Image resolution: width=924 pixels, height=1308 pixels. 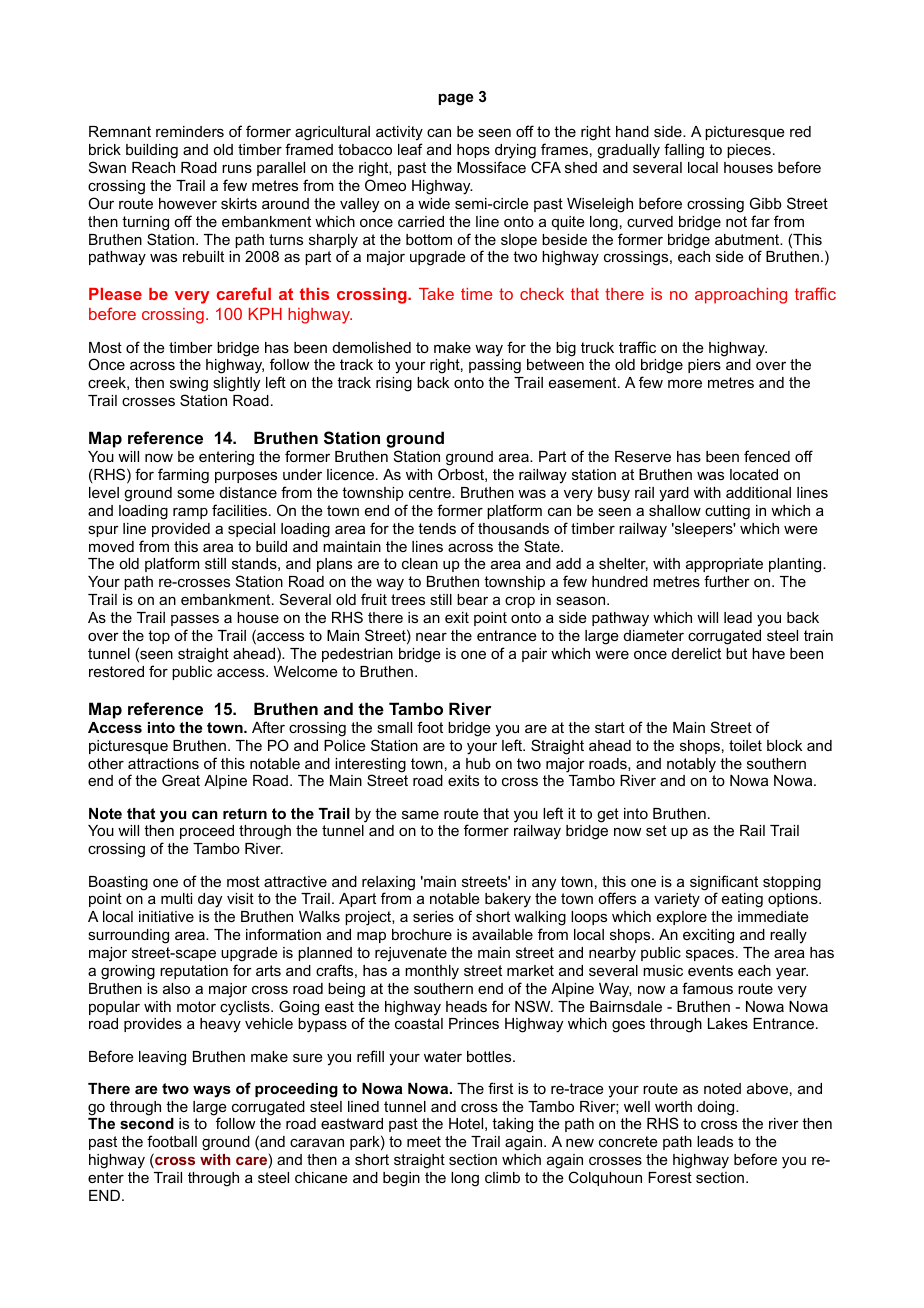 I want to click on same, so click(x=420, y=814).
